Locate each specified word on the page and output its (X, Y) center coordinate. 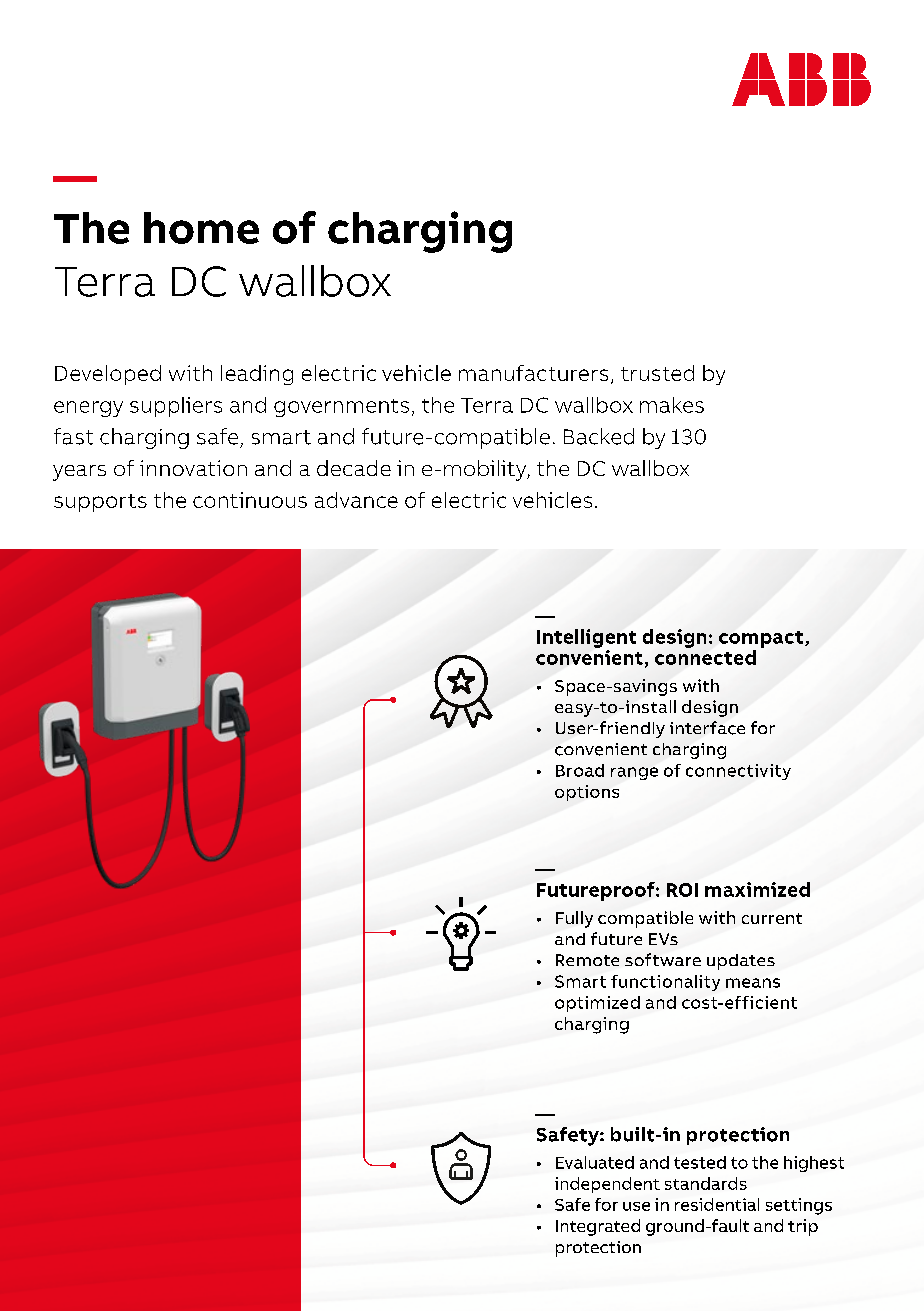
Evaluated (595, 1162)
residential (717, 1204)
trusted (657, 373)
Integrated (598, 1227)
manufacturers (533, 373)
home (201, 228)
